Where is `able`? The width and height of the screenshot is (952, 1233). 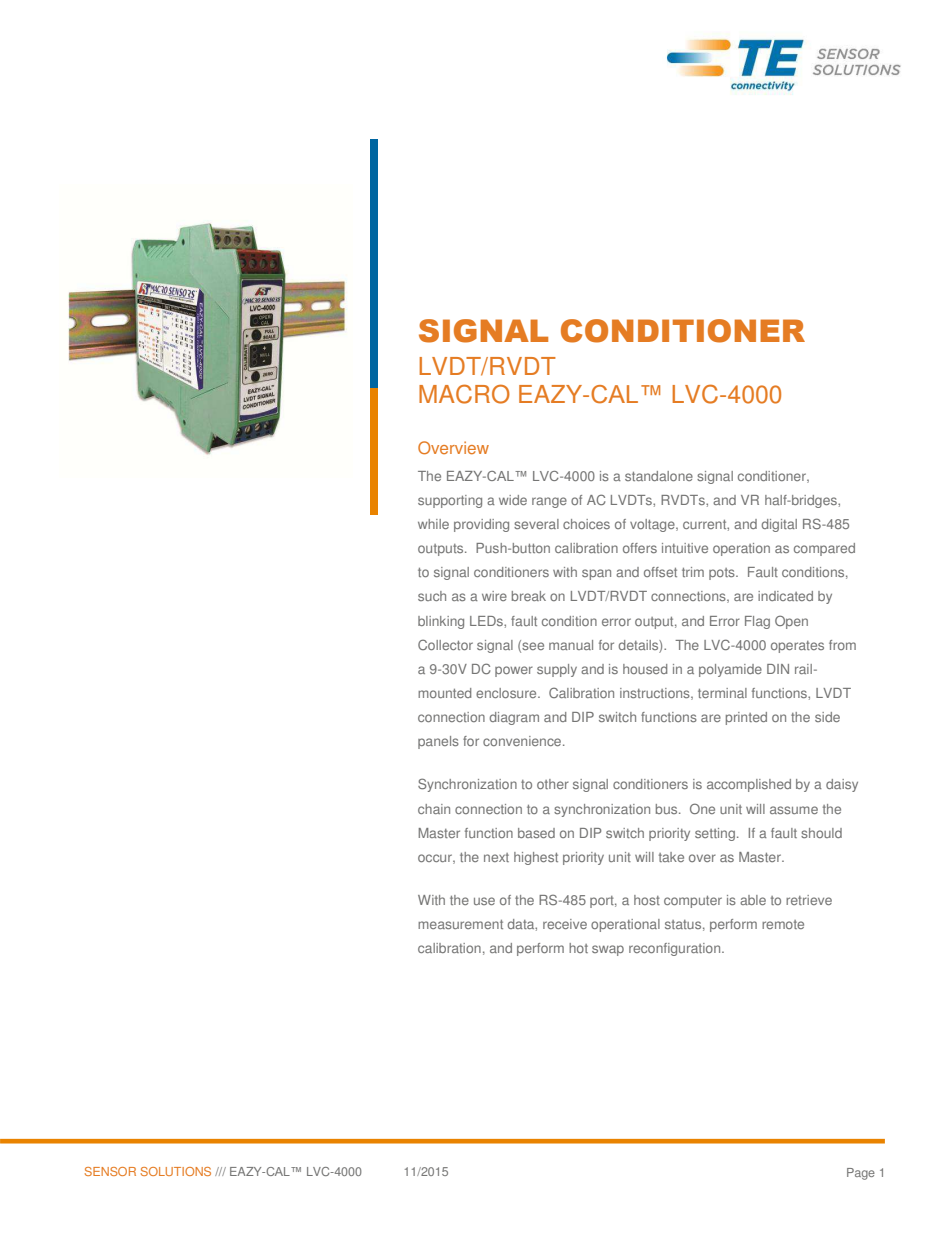
able is located at coordinates (753, 900).
